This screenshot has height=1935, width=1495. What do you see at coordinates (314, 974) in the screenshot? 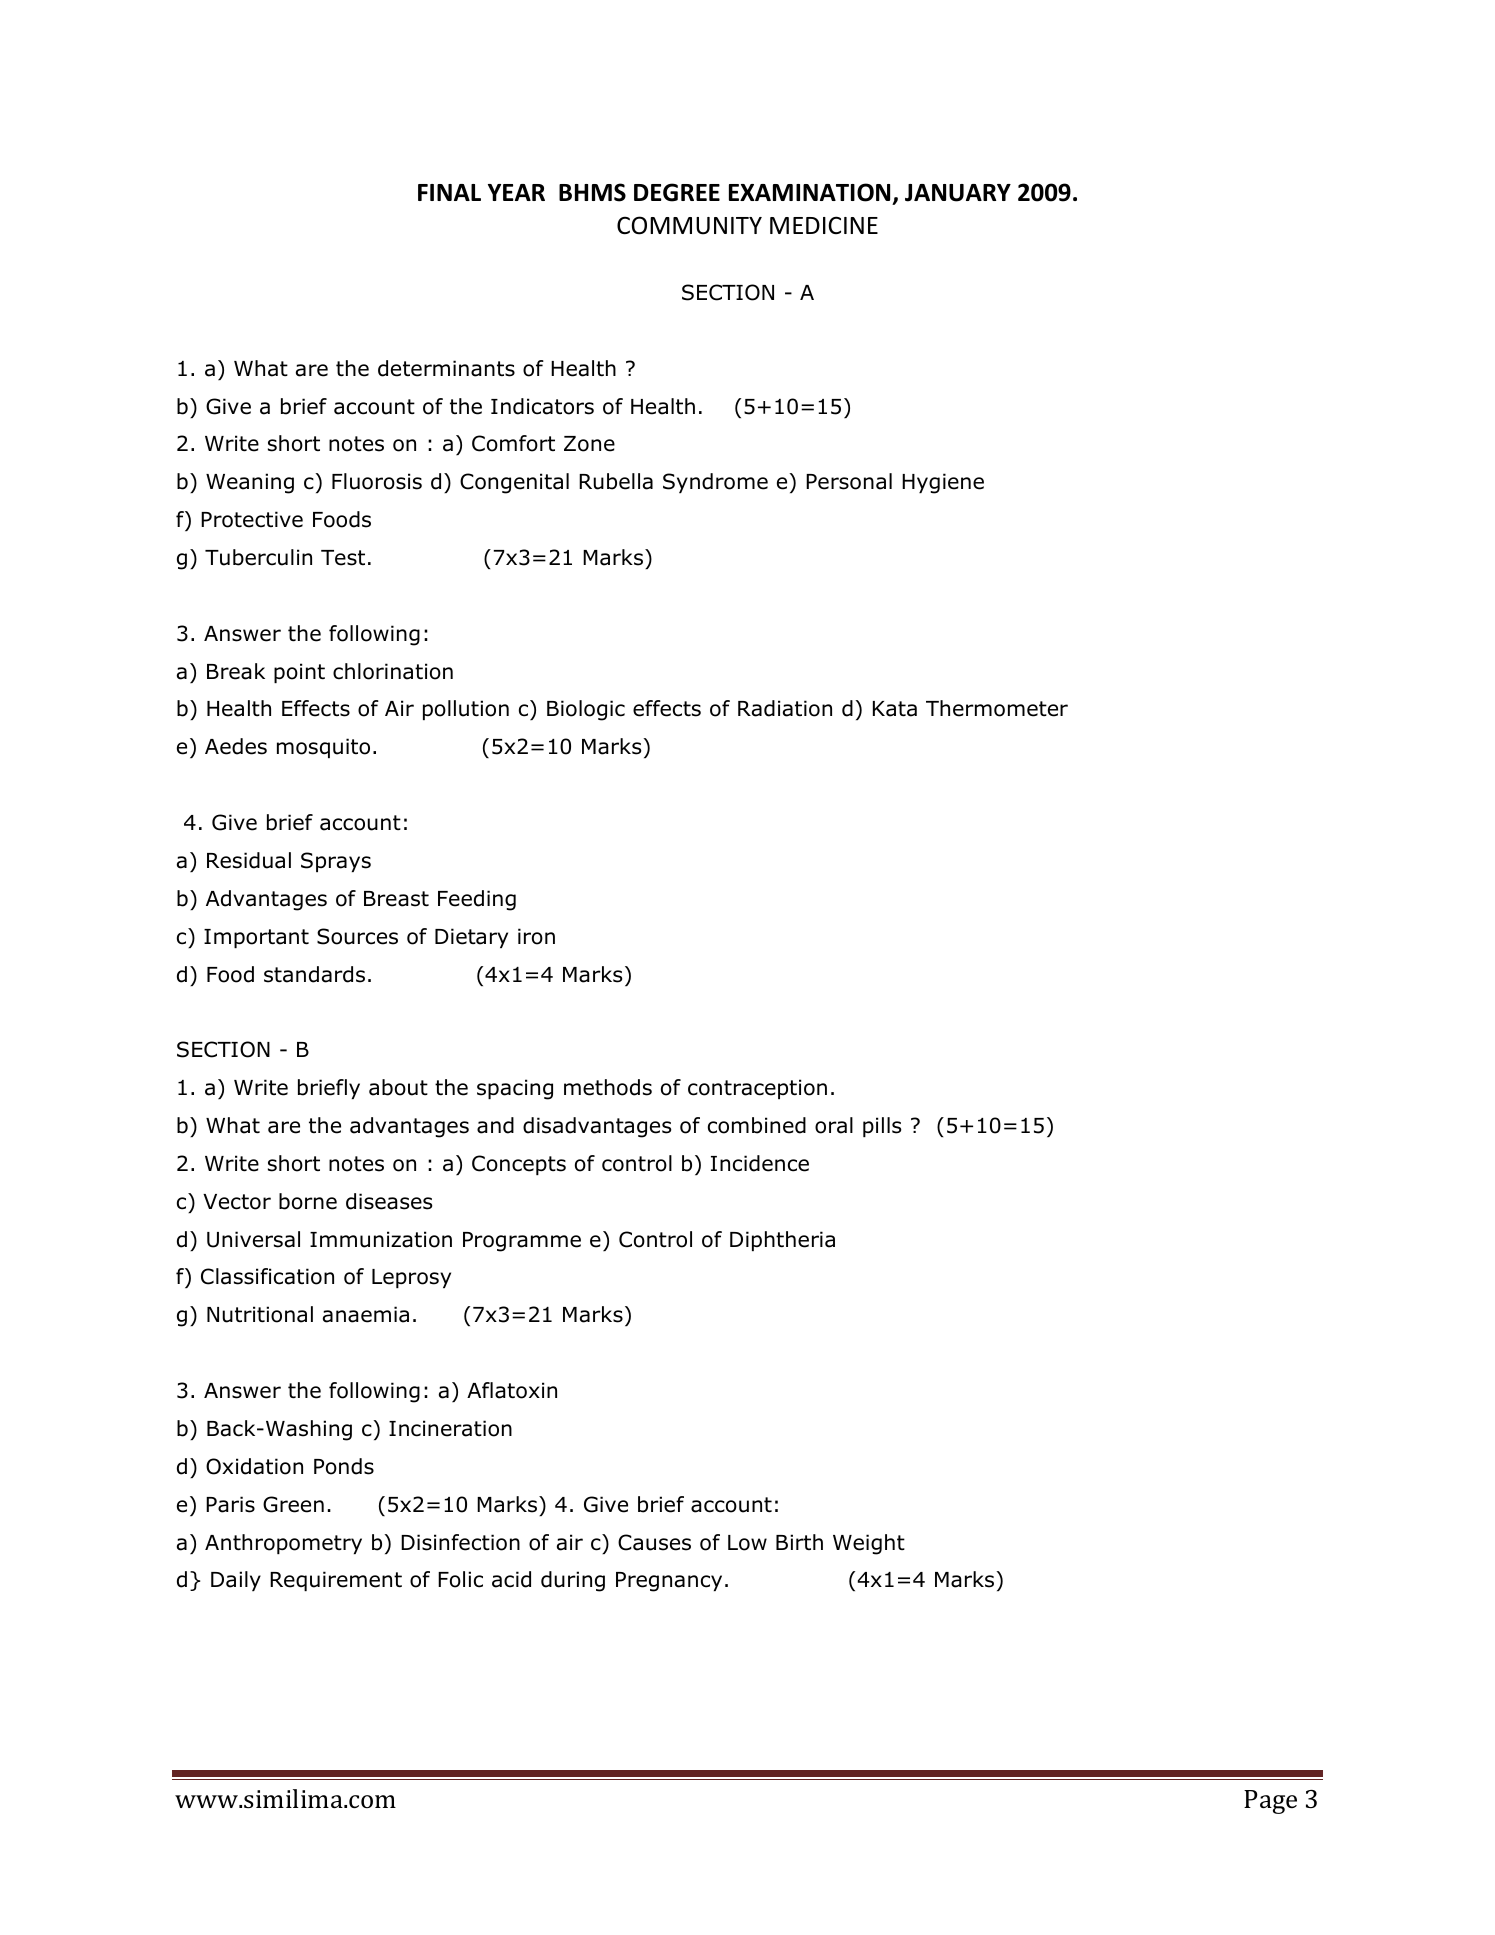
I see `standards` at bounding box center [314, 974].
